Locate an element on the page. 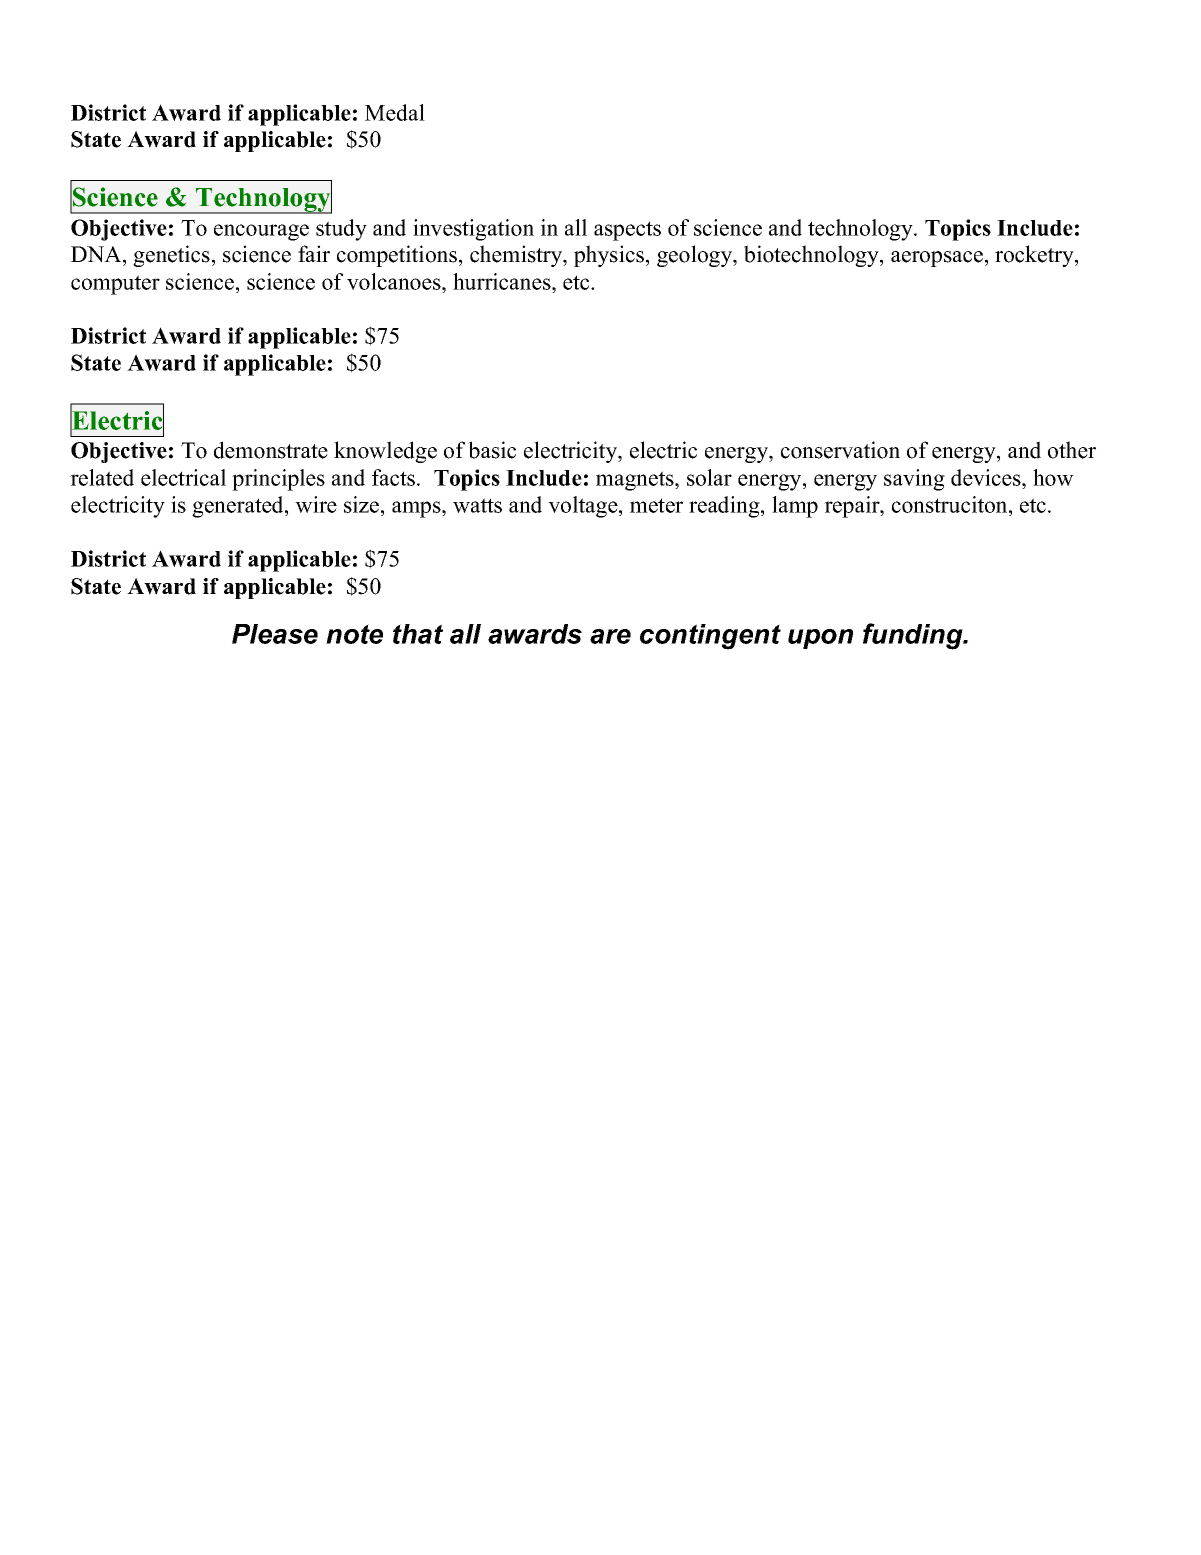 This document has height=1555, width=1201. are is located at coordinates (610, 636).
